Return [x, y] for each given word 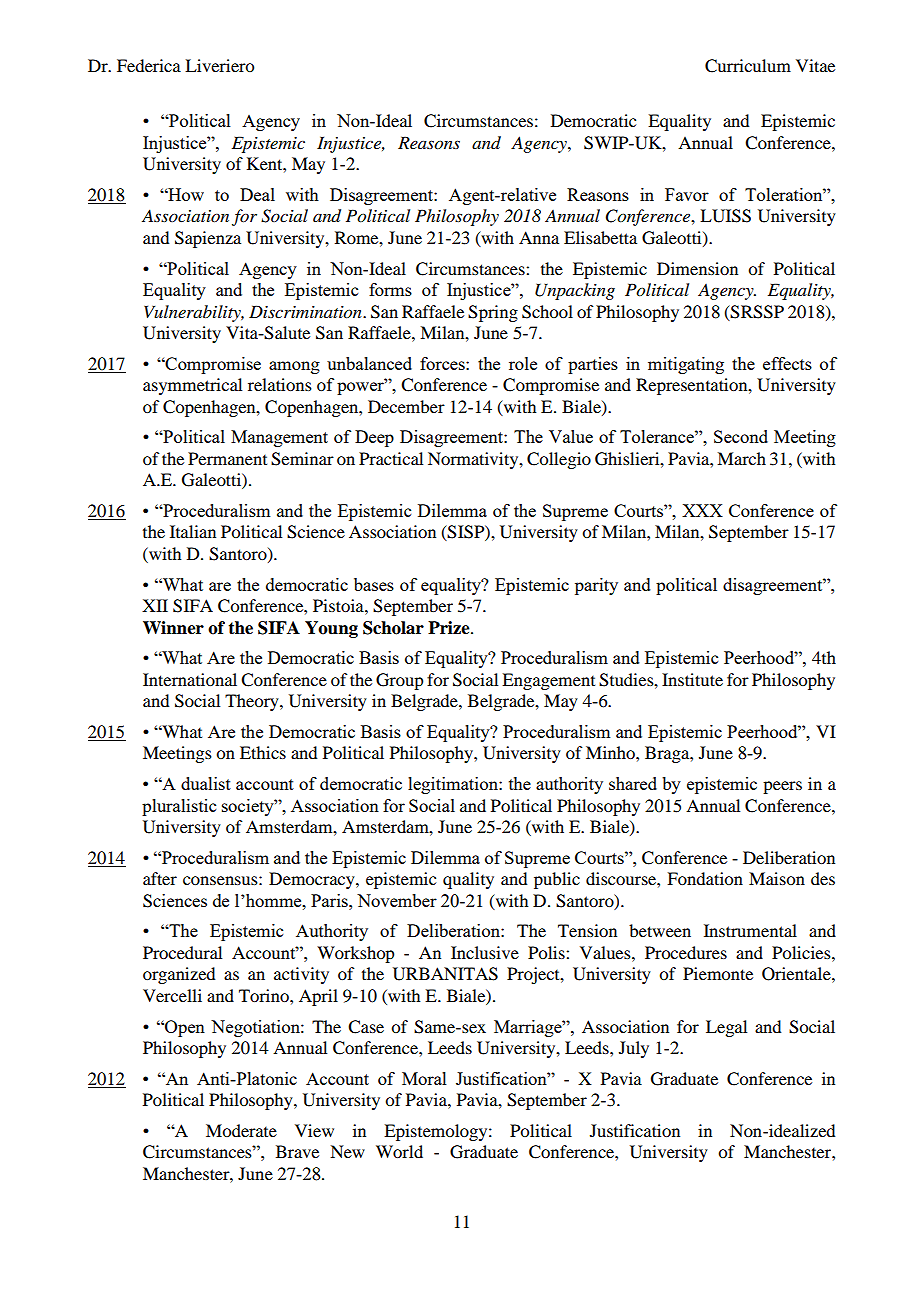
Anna [539, 237]
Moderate [241, 1130]
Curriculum [748, 66]
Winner [173, 628]
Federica [149, 65]
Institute [692, 679]
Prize [450, 628]
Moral [424, 1078]
